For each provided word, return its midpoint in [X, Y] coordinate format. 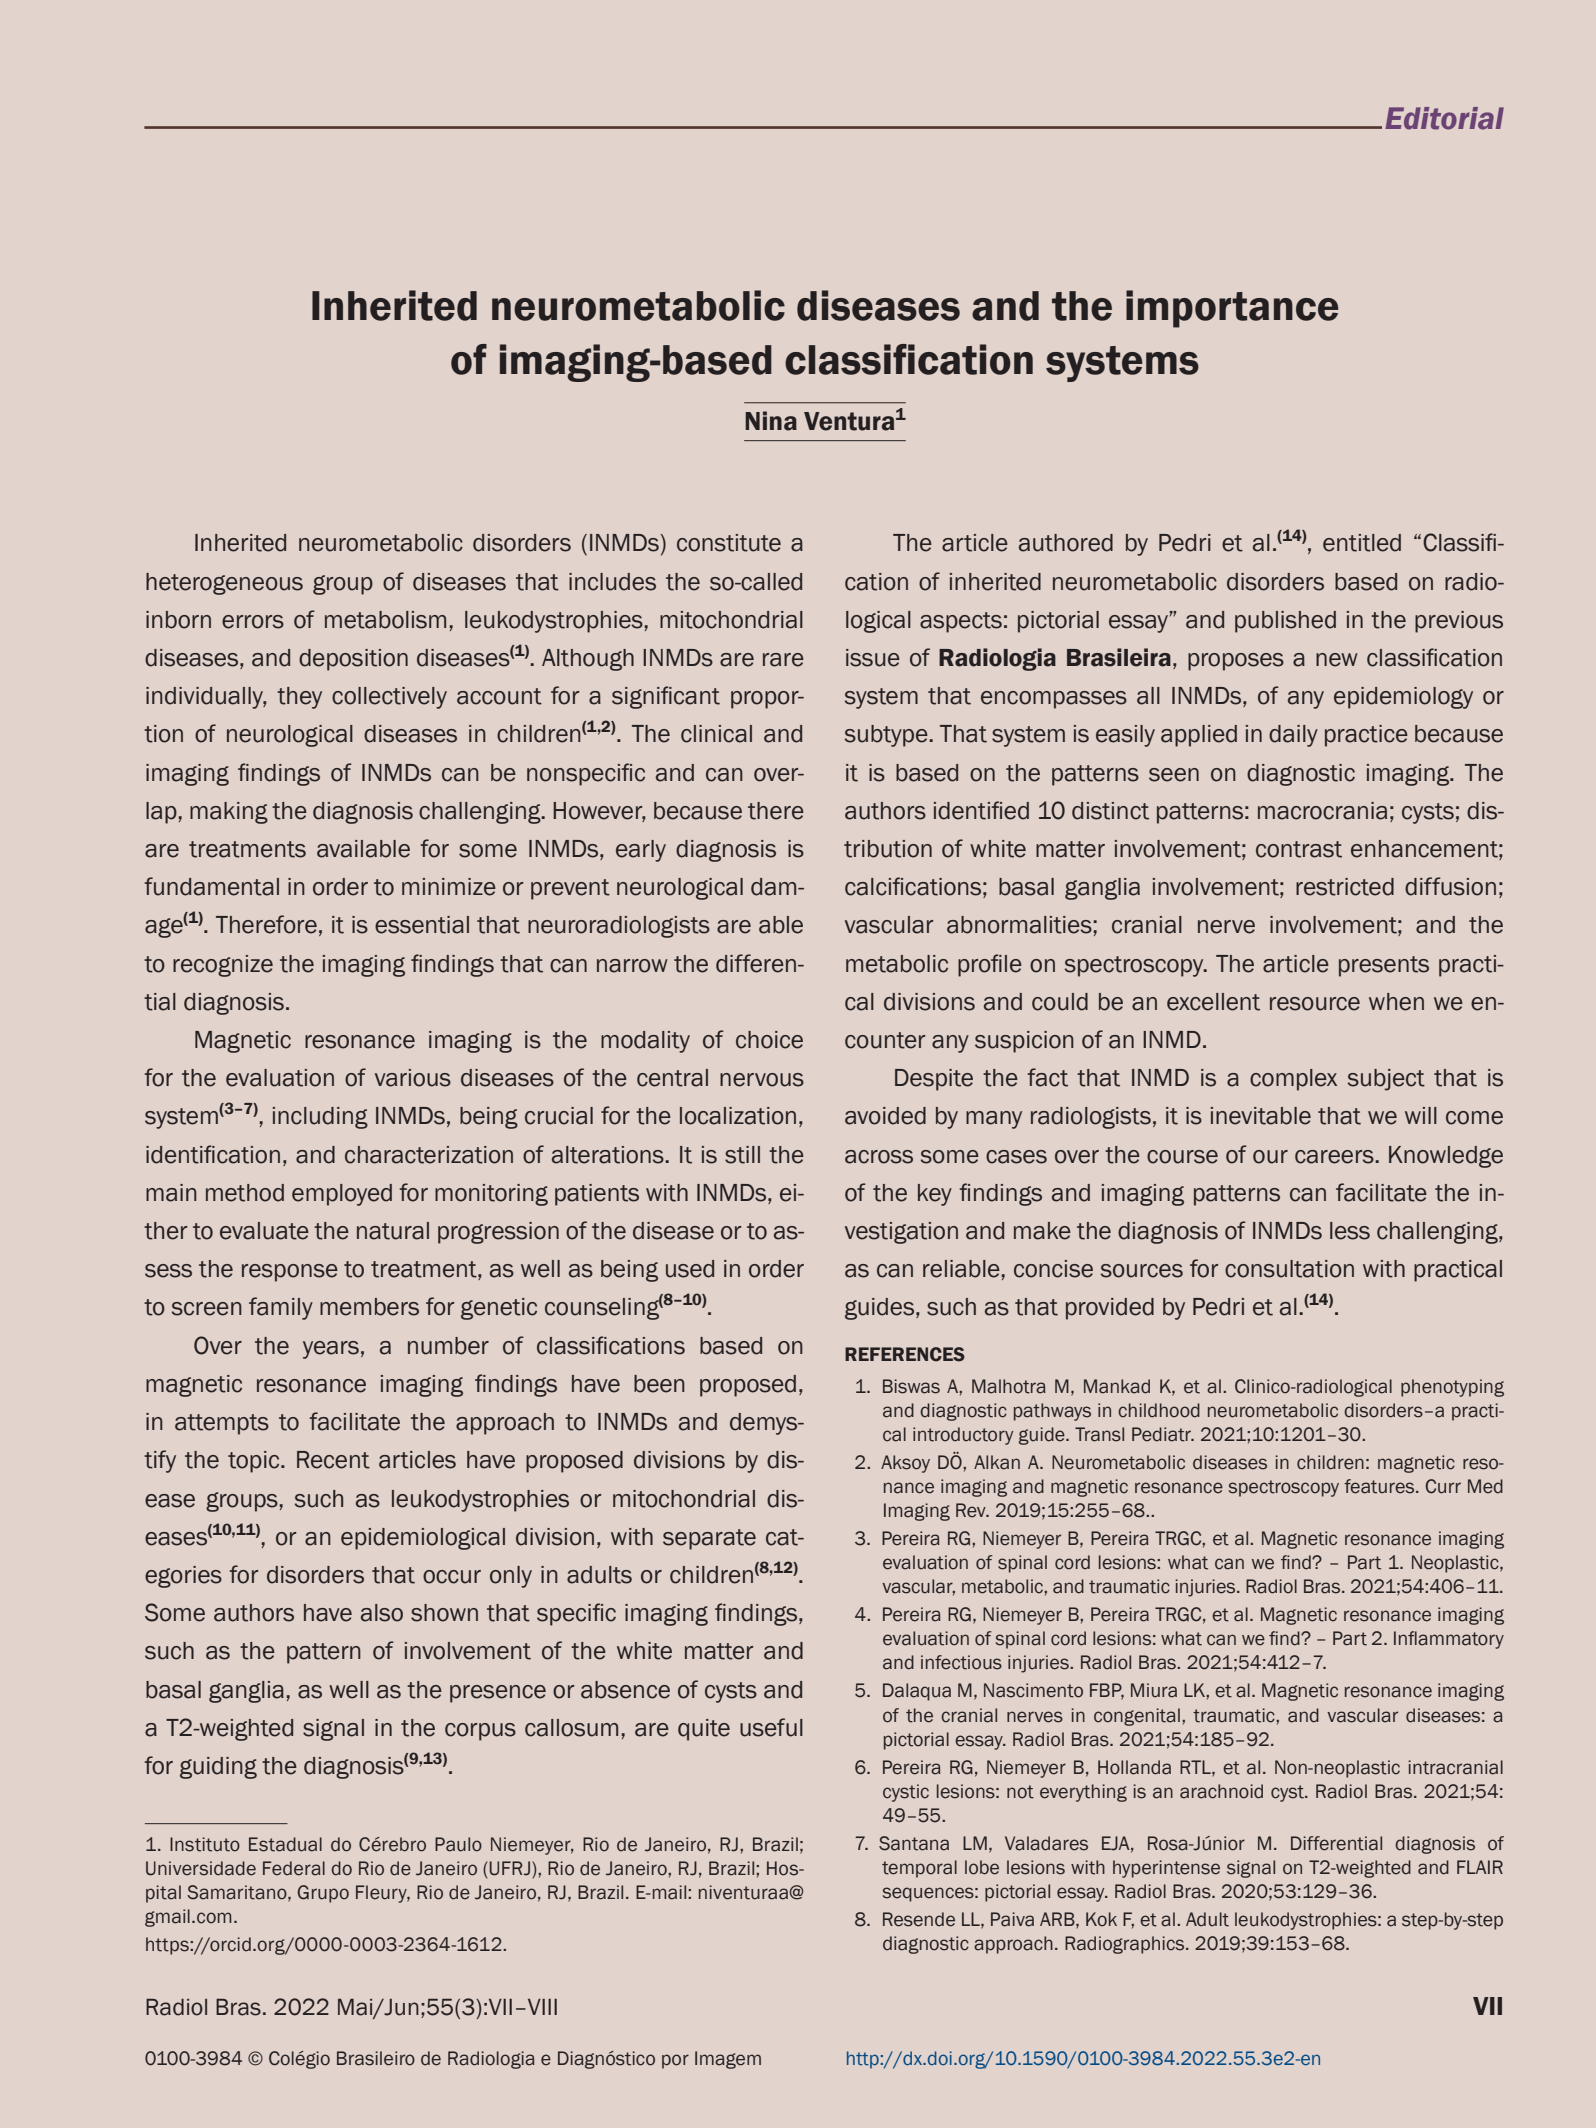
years [331, 1350]
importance [1232, 309]
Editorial [1444, 118]
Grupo [323, 1894]
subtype [887, 736]
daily [1293, 736]
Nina [771, 421]
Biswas [911, 1386]
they [299, 698]
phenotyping [1452, 1388]
